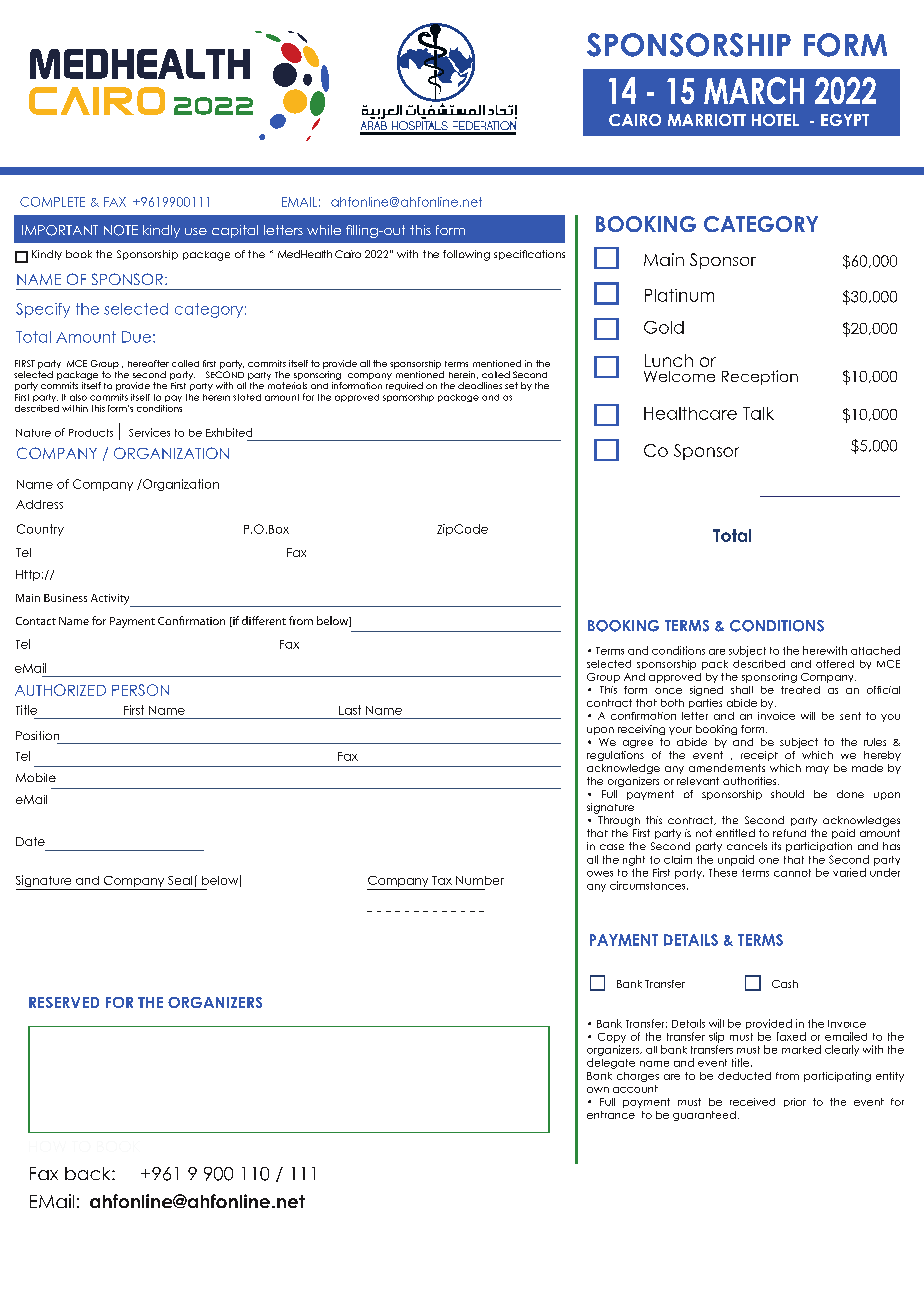 The height and width of the image is (1308, 924). What do you see at coordinates (611, 1115) in the image?
I see `entrance` at bounding box center [611, 1115].
